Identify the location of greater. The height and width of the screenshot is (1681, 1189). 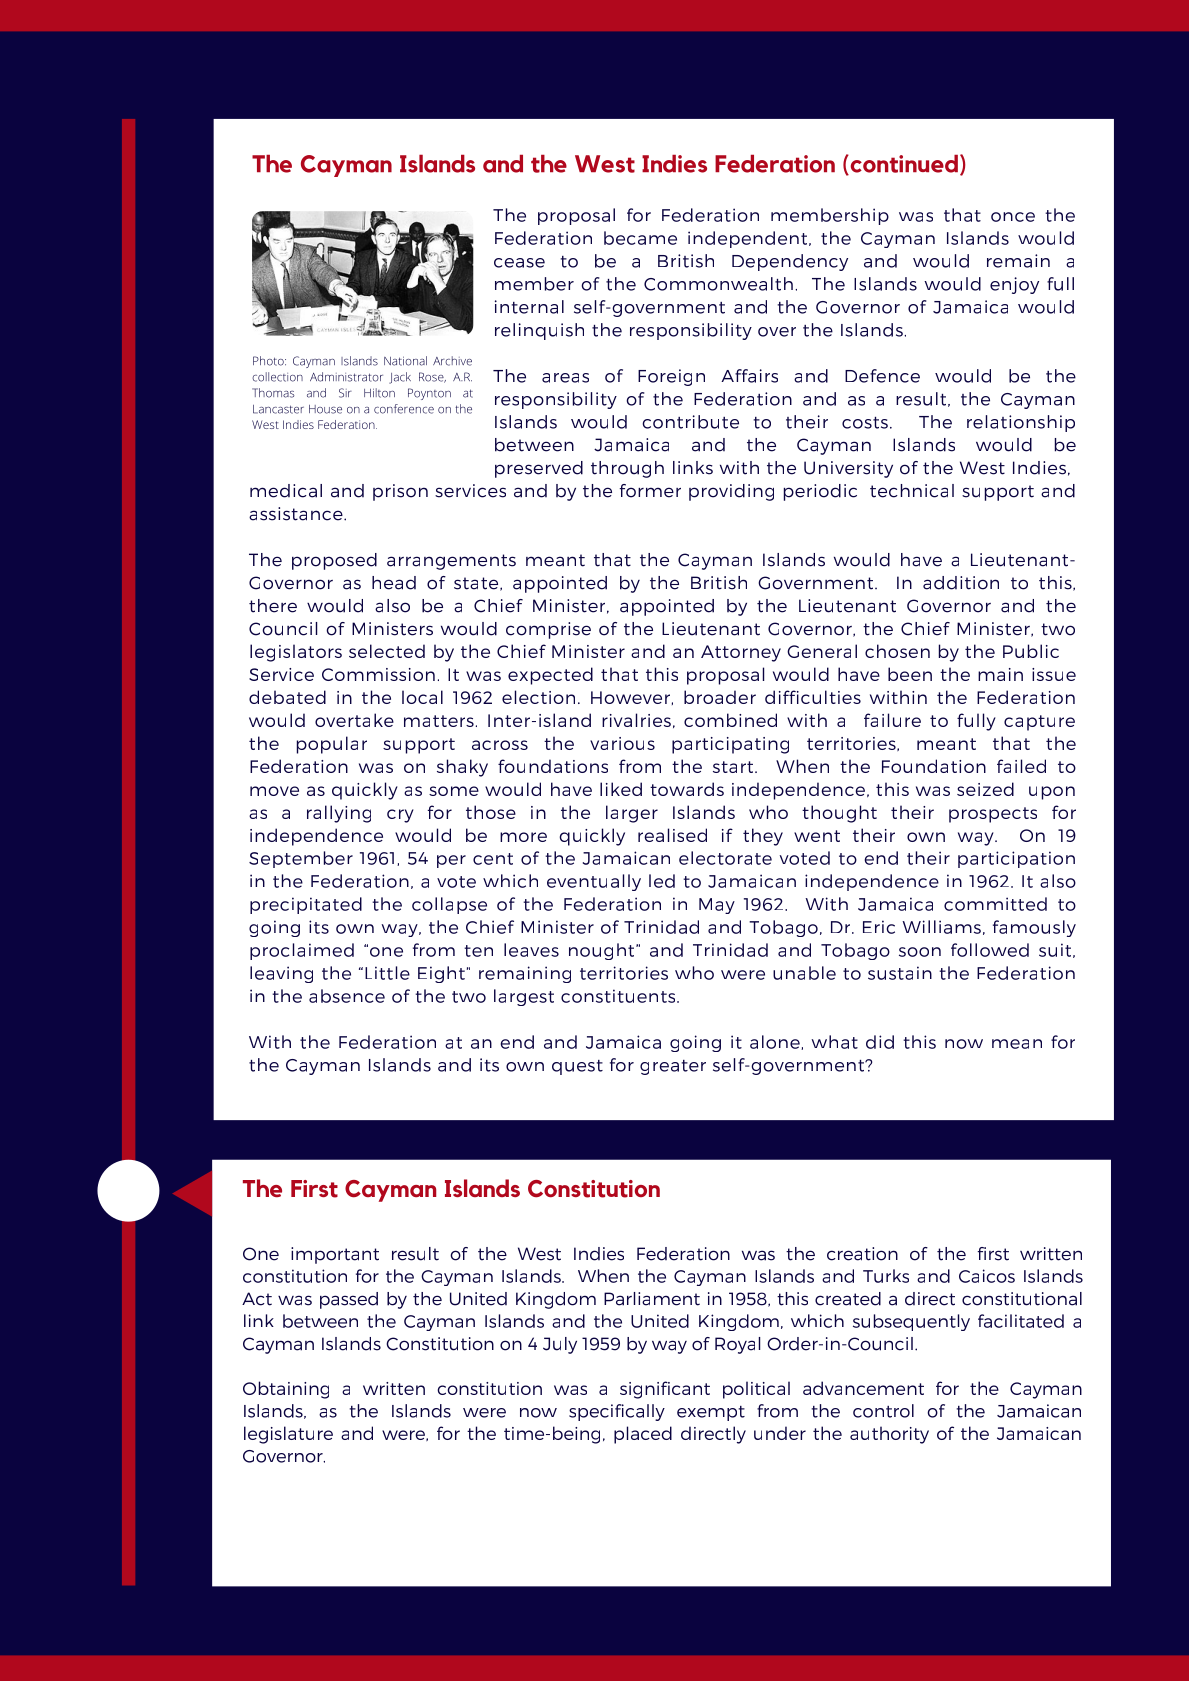
(673, 1067).
